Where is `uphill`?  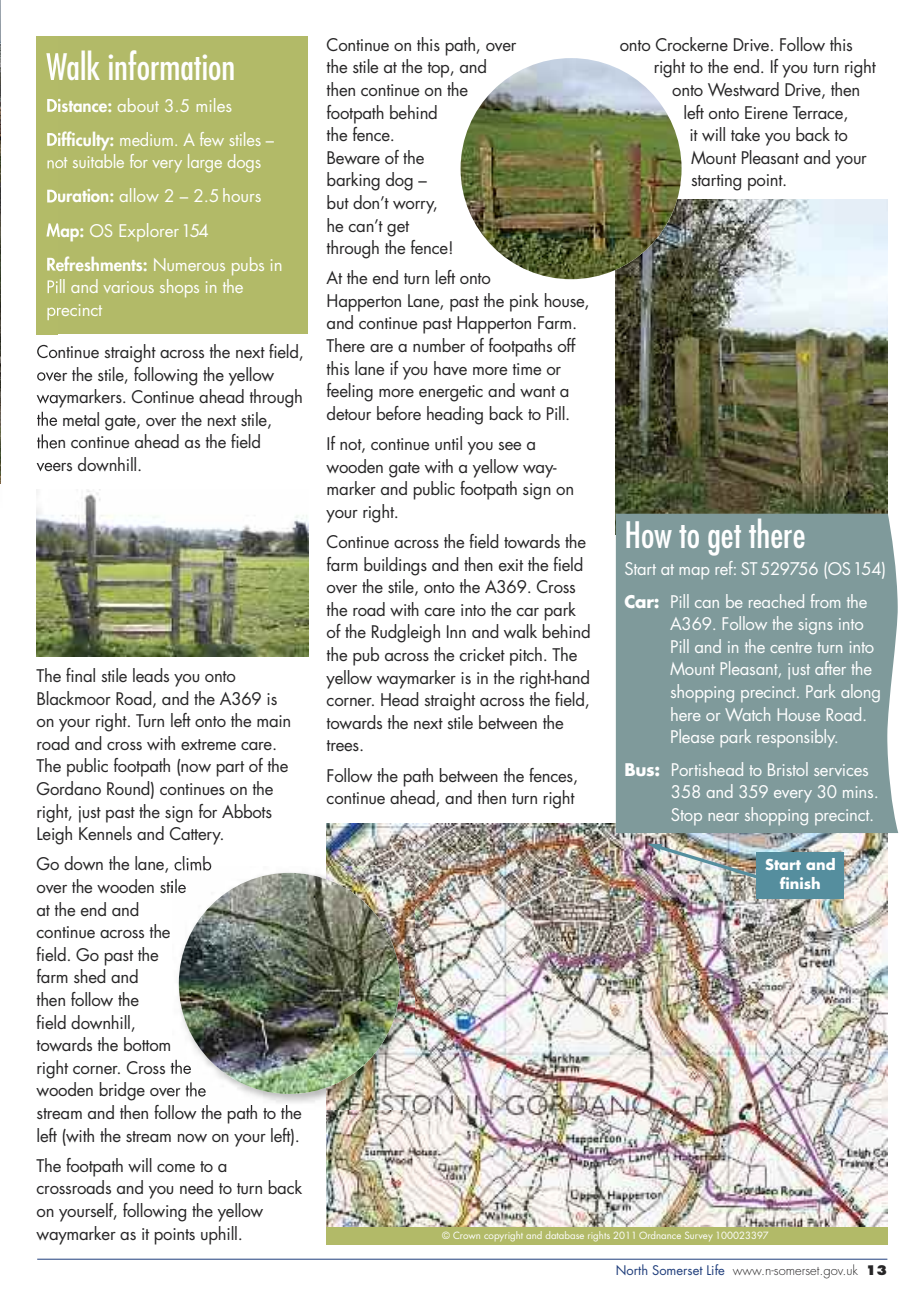
uphill is located at coordinates (219, 1235).
